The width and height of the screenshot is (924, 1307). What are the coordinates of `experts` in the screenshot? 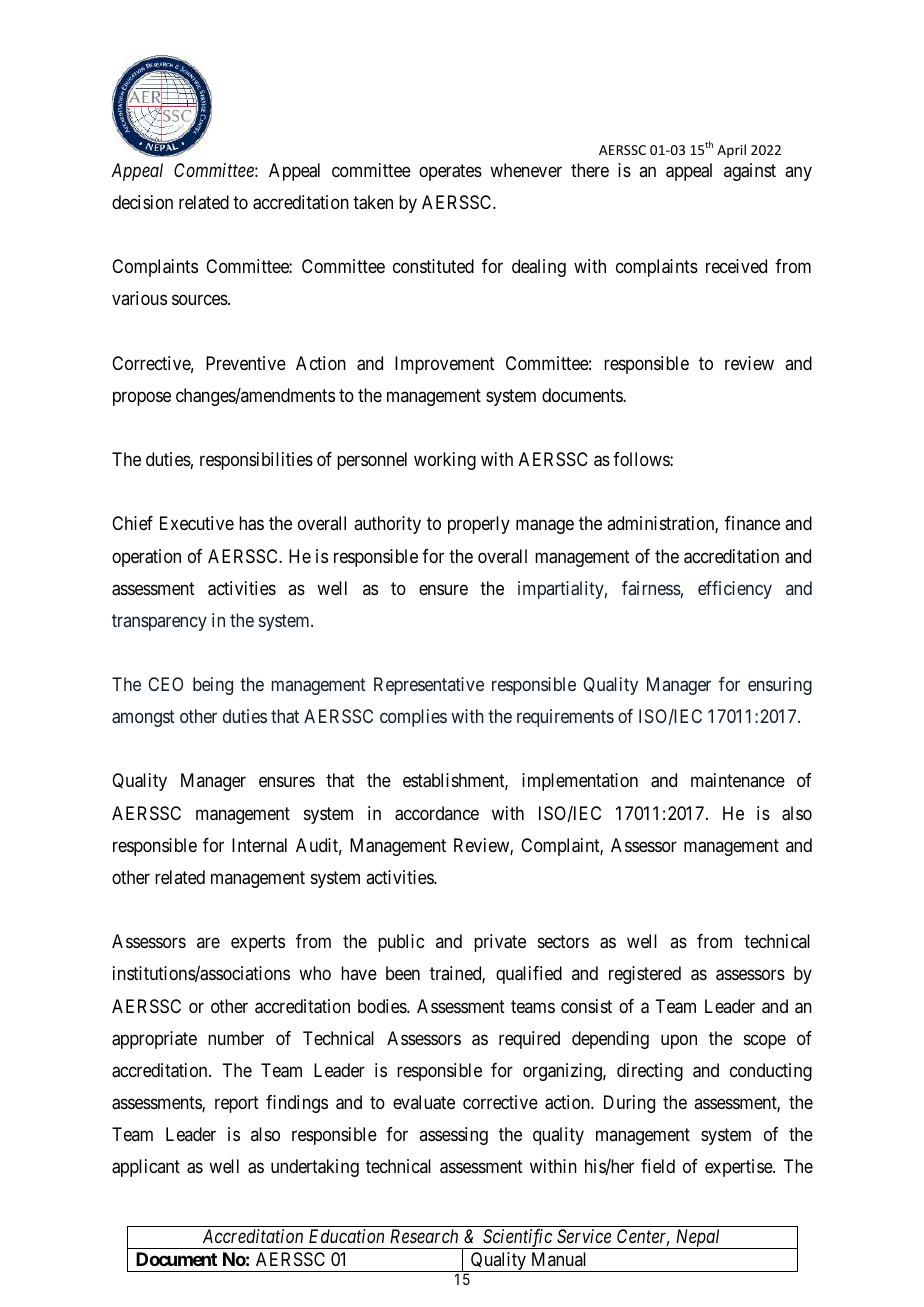 It's located at (258, 944).
